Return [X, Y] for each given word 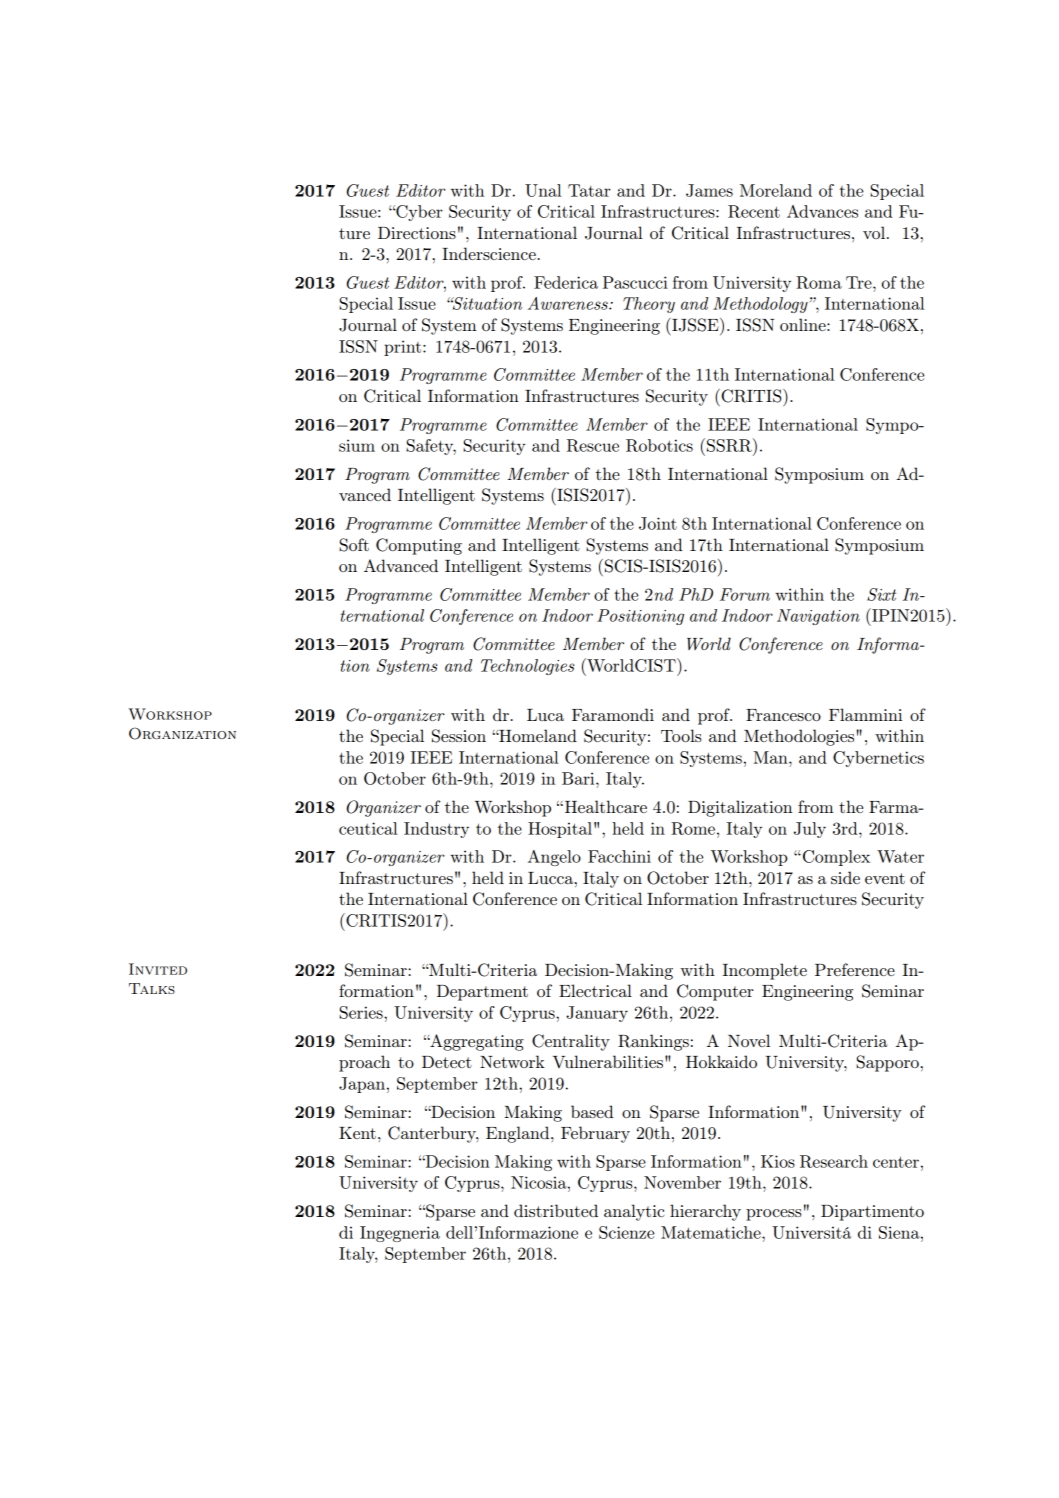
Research [834, 1161]
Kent [357, 1133]
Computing [419, 546]
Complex [836, 858]
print [404, 348]
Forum [745, 594]
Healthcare [604, 806]
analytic [634, 1212]
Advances [822, 211]
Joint [658, 523]
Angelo [554, 858]
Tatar [589, 190]
